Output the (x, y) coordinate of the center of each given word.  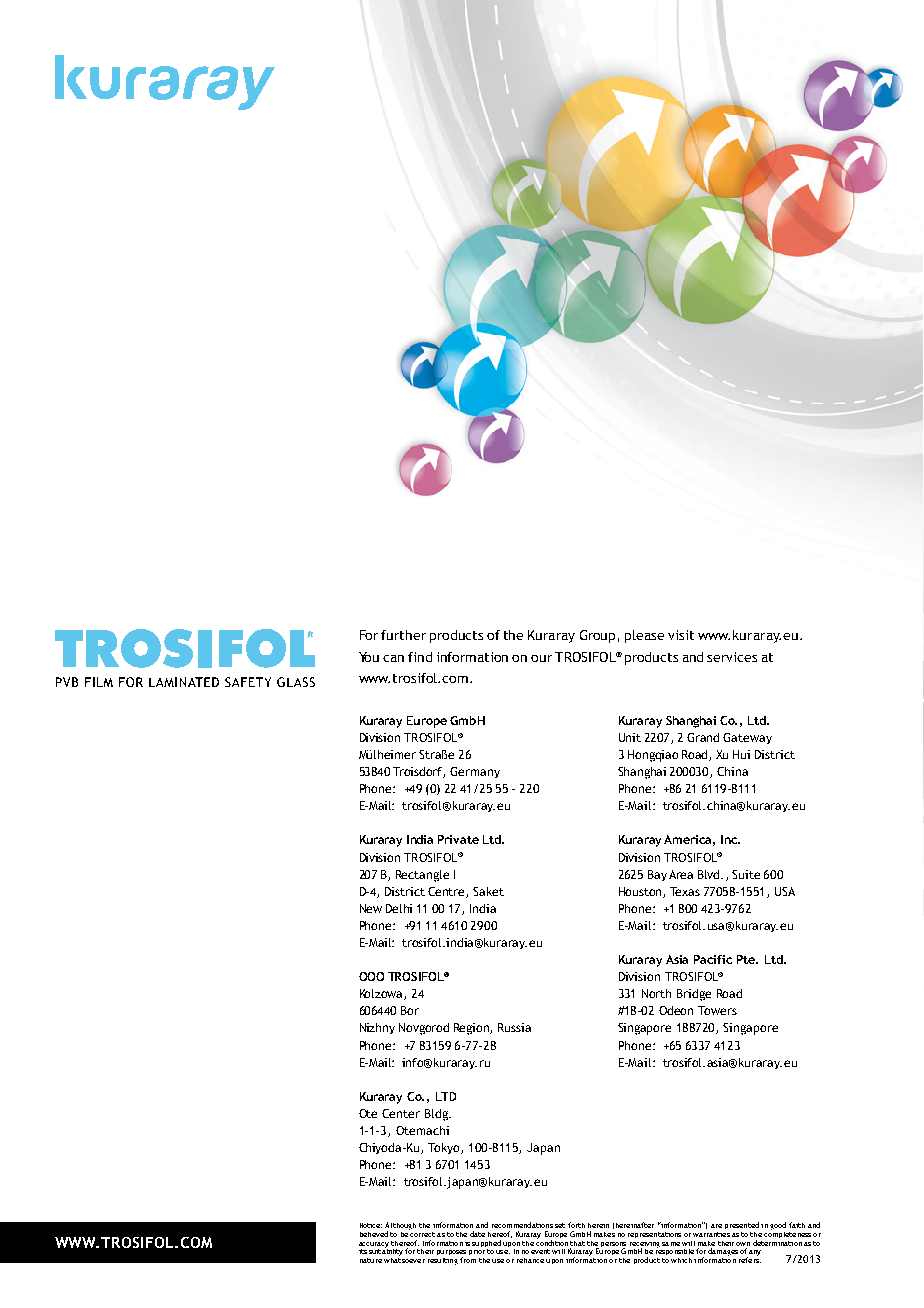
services (732, 657)
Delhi (399, 908)
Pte (747, 959)
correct (422, 1233)
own (743, 1244)
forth (576, 1225)
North (656, 993)
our (541, 658)
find (420, 657)
